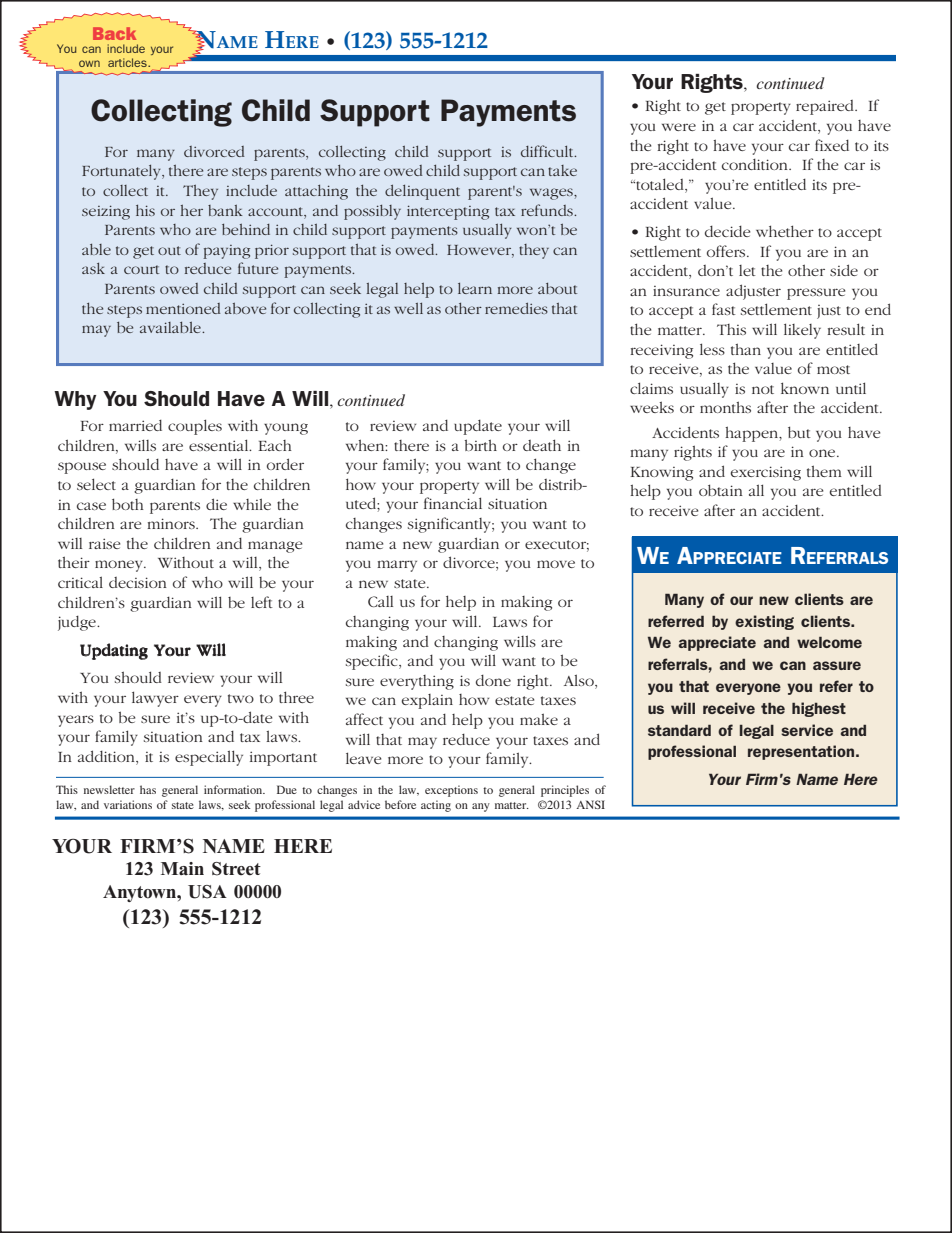  Describe the element at coordinates (765, 473) in the screenshot. I see `exercising` at that location.
